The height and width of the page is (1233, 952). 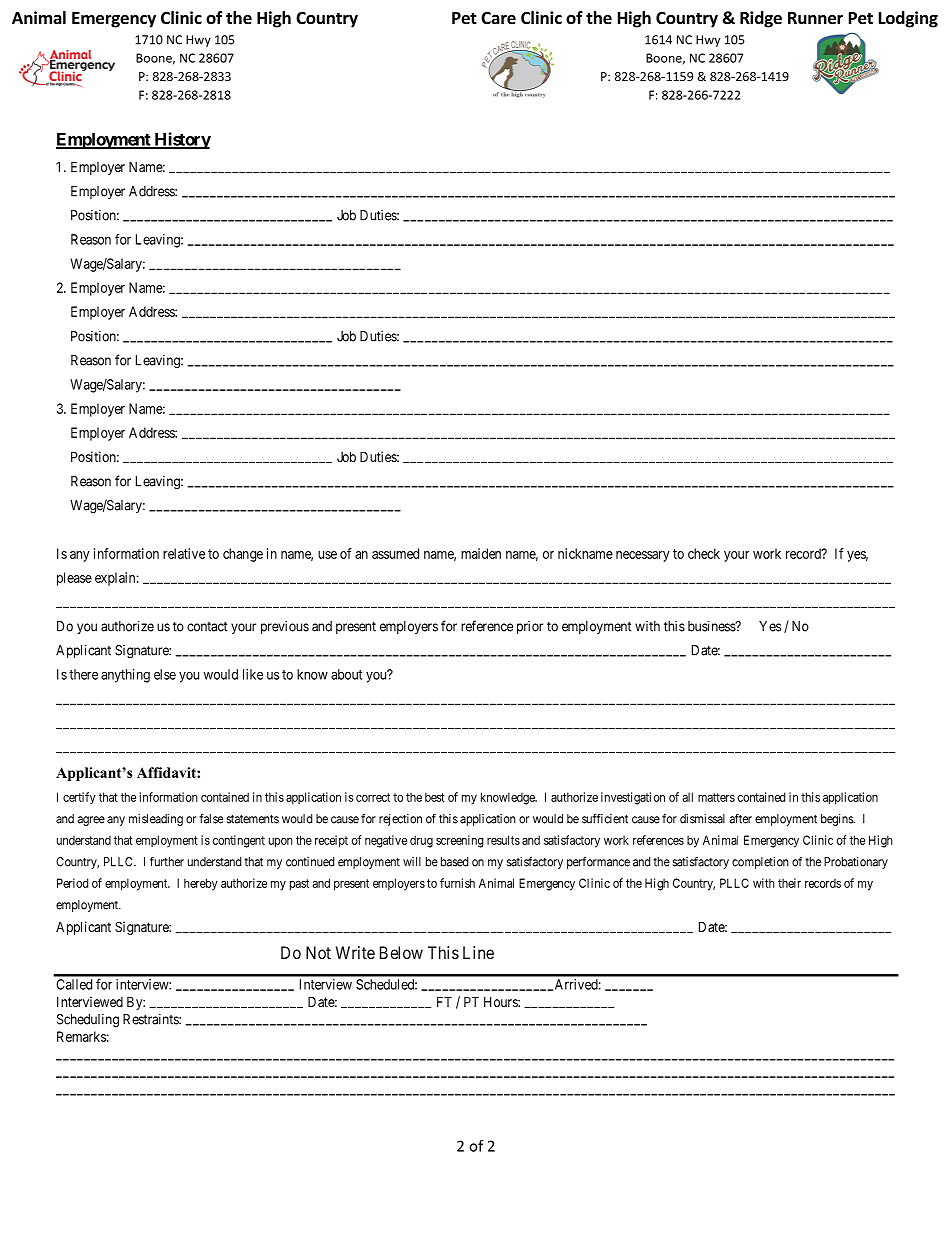 What do you see at coordinates (395, 553) in the page?
I see `assumed` at bounding box center [395, 553].
